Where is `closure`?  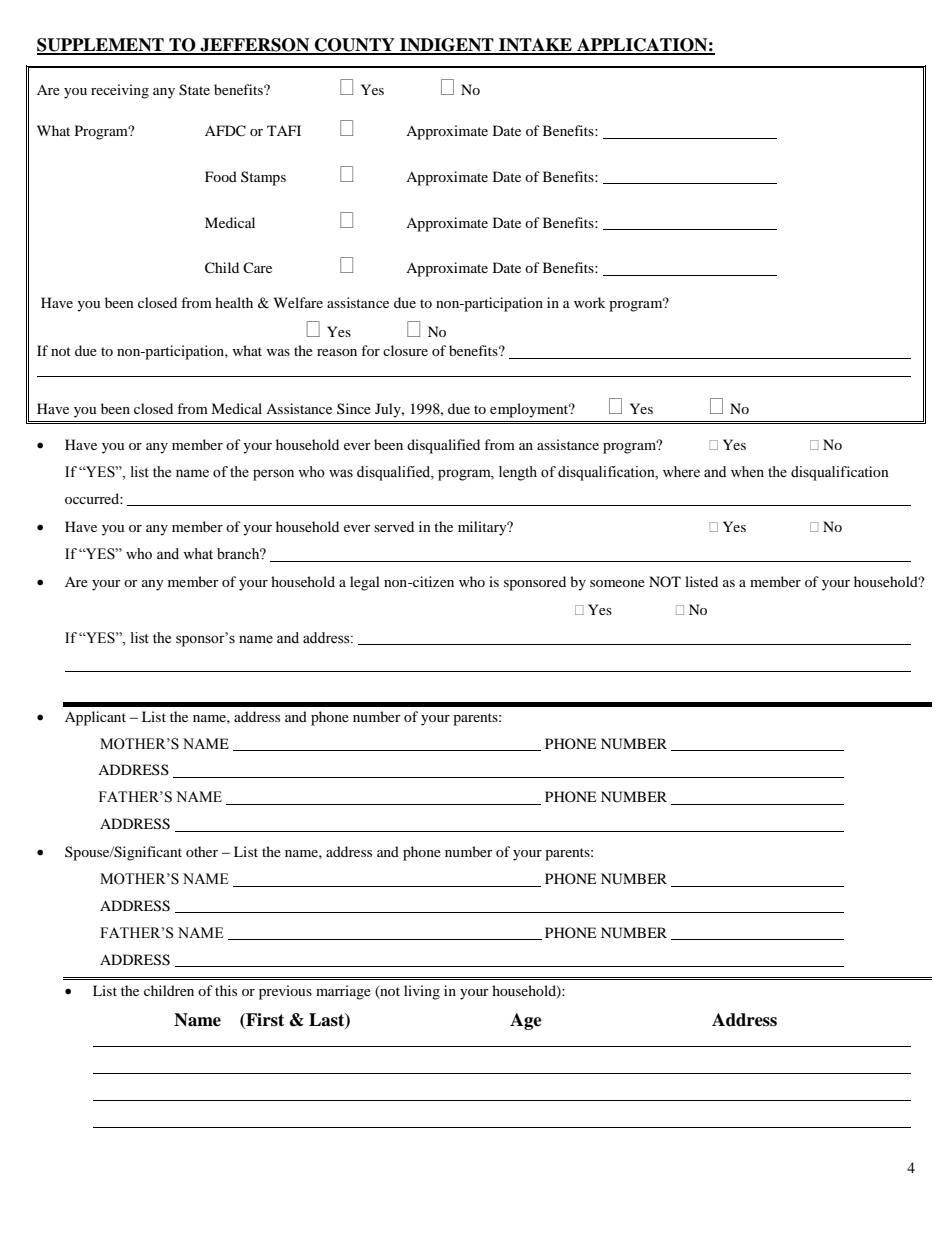 closure is located at coordinates (405, 350).
